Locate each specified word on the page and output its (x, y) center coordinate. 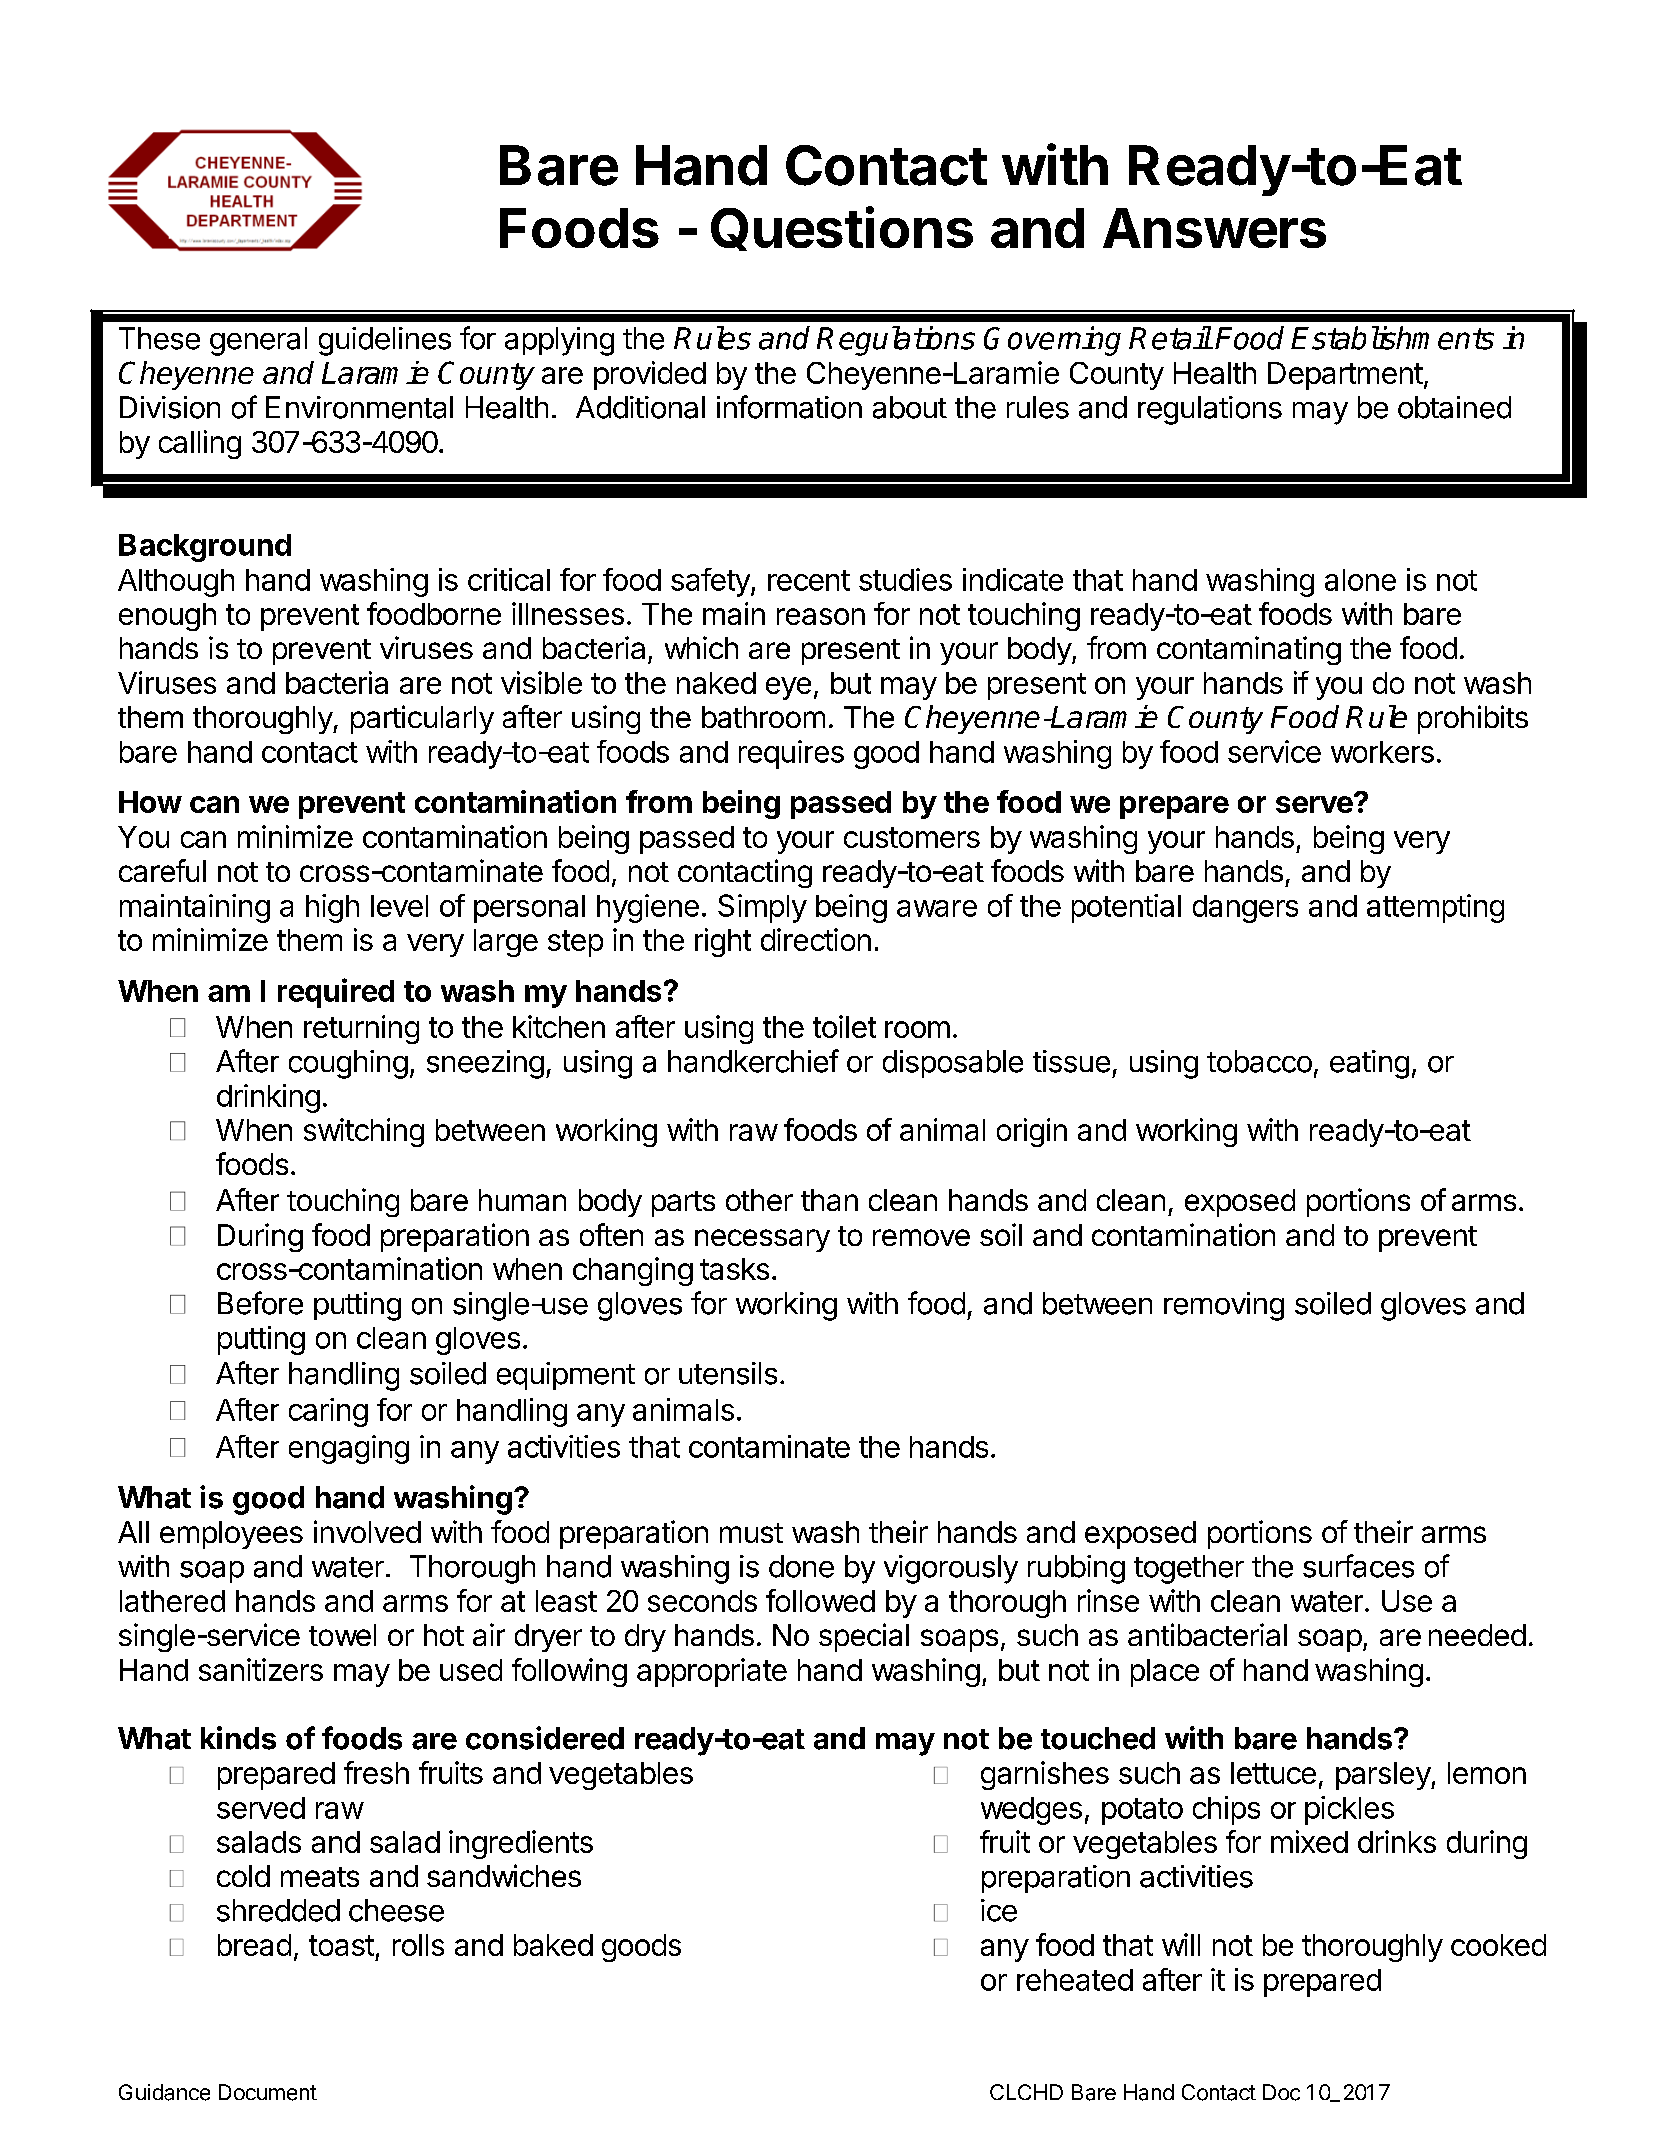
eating (1369, 1064)
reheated (1075, 1980)
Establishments (1392, 338)
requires (791, 754)
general (258, 341)
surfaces (1358, 1566)
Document (268, 2092)
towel (342, 1635)
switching (364, 1132)
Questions (842, 228)
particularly (422, 719)
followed (820, 1600)
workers (1382, 752)
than (829, 1200)
